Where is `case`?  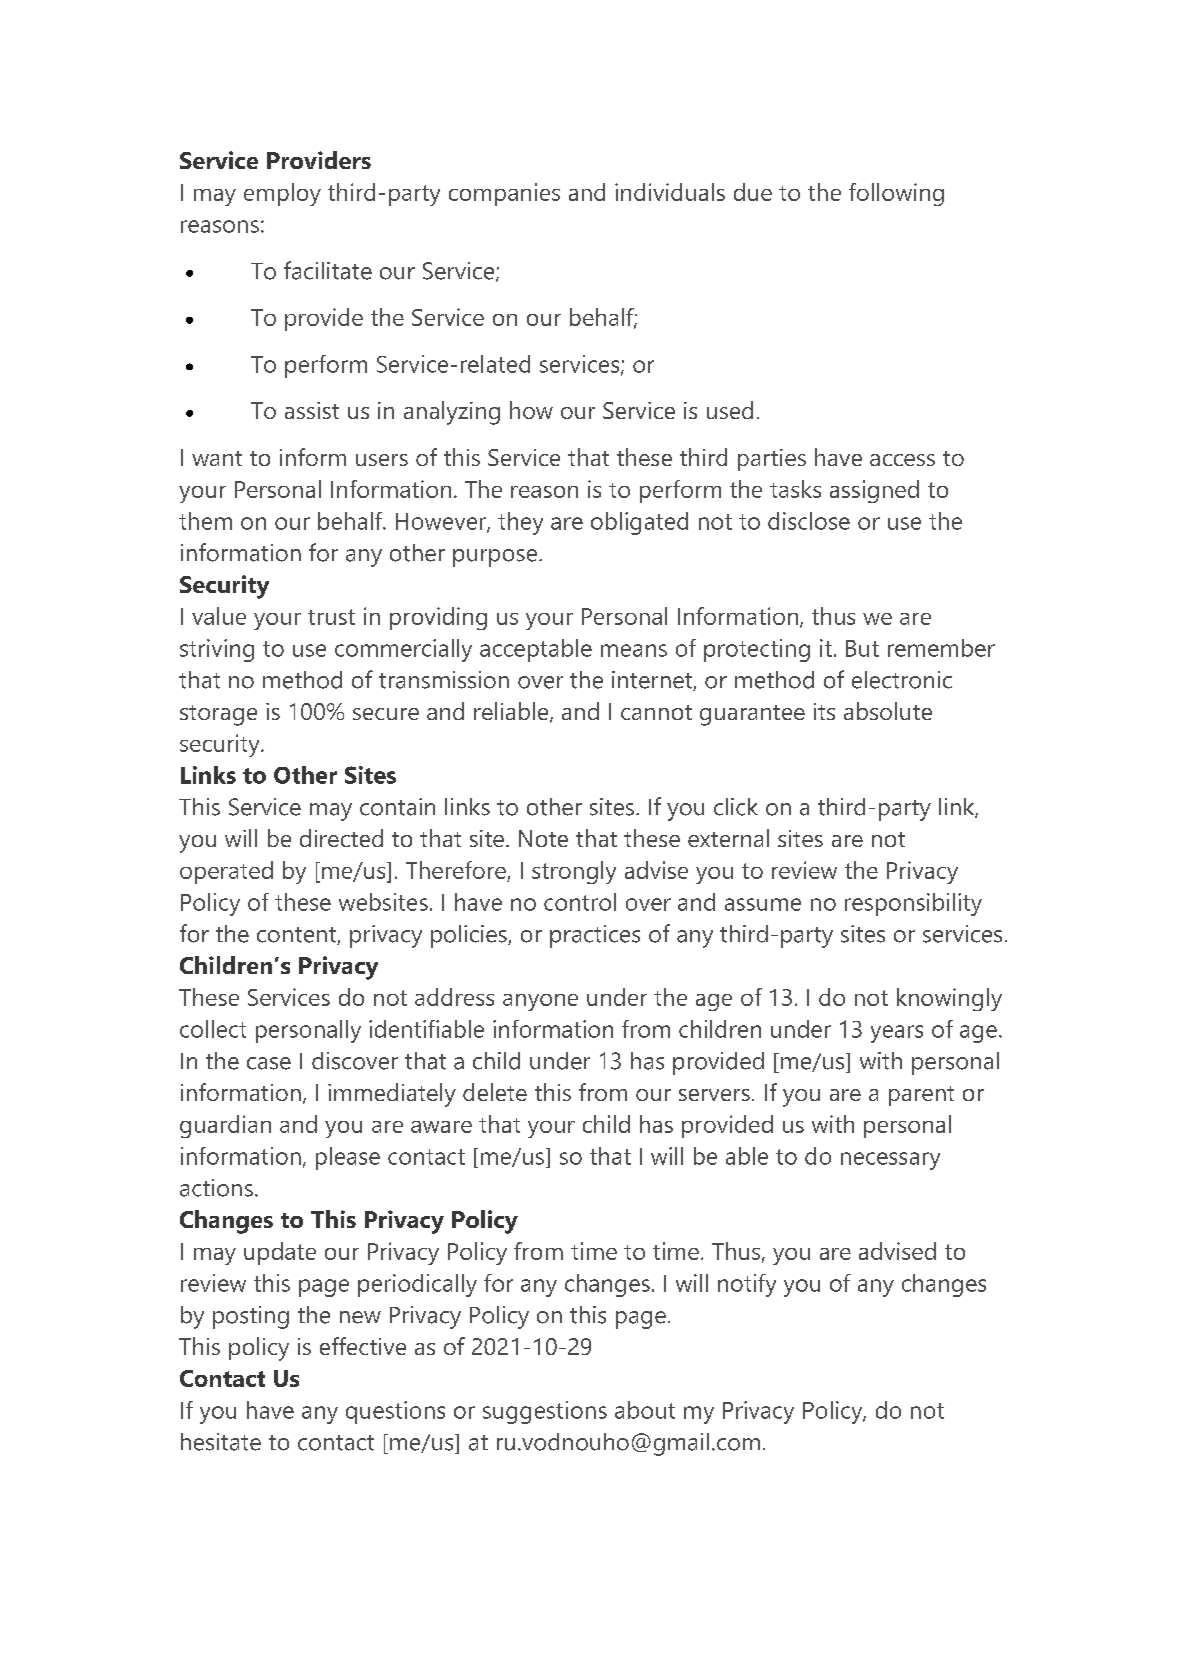
case is located at coordinates (269, 1063).
